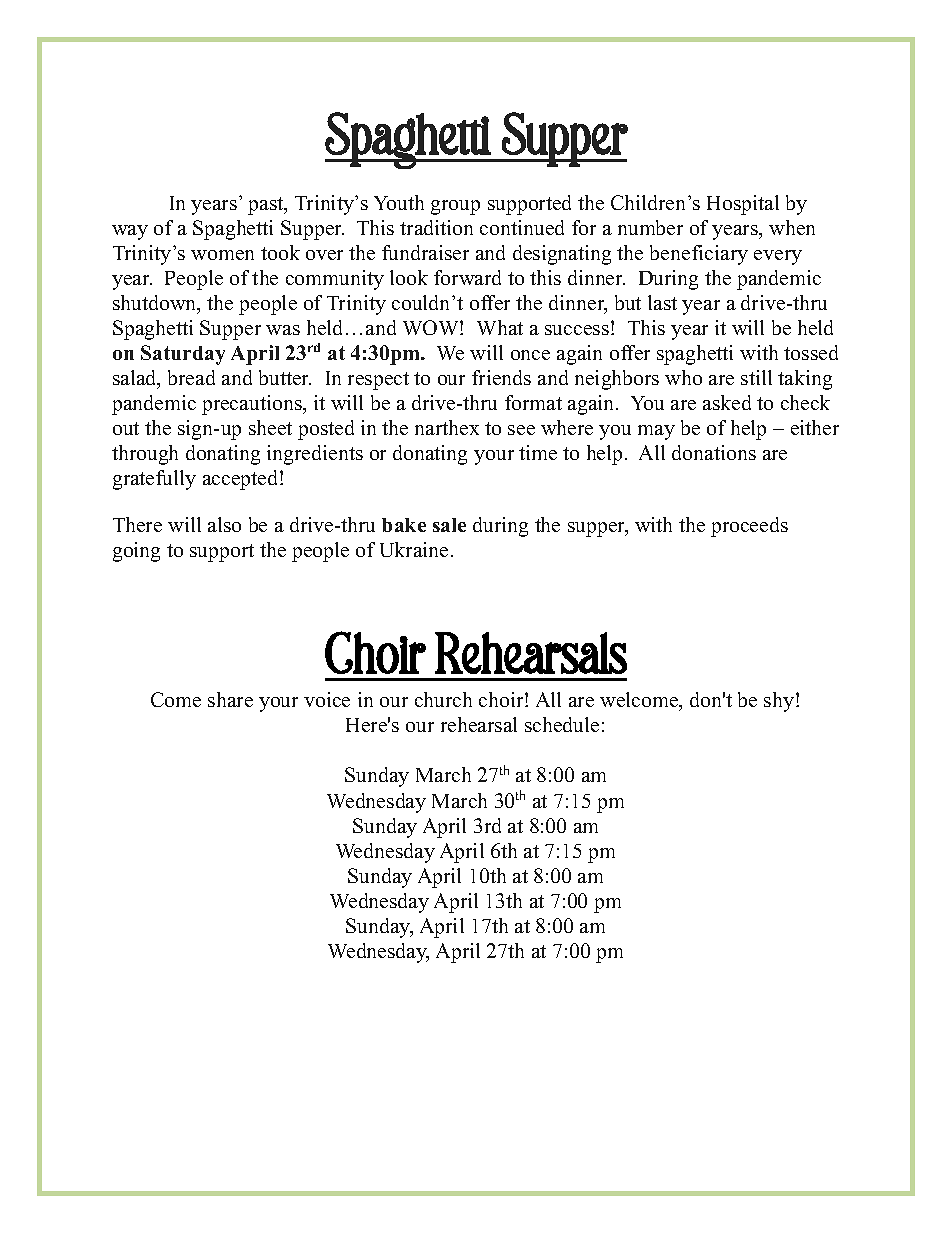 This screenshot has width=952, height=1233. Describe the element at coordinates (538, 452) in the screenshot. I see `time` at that location.
